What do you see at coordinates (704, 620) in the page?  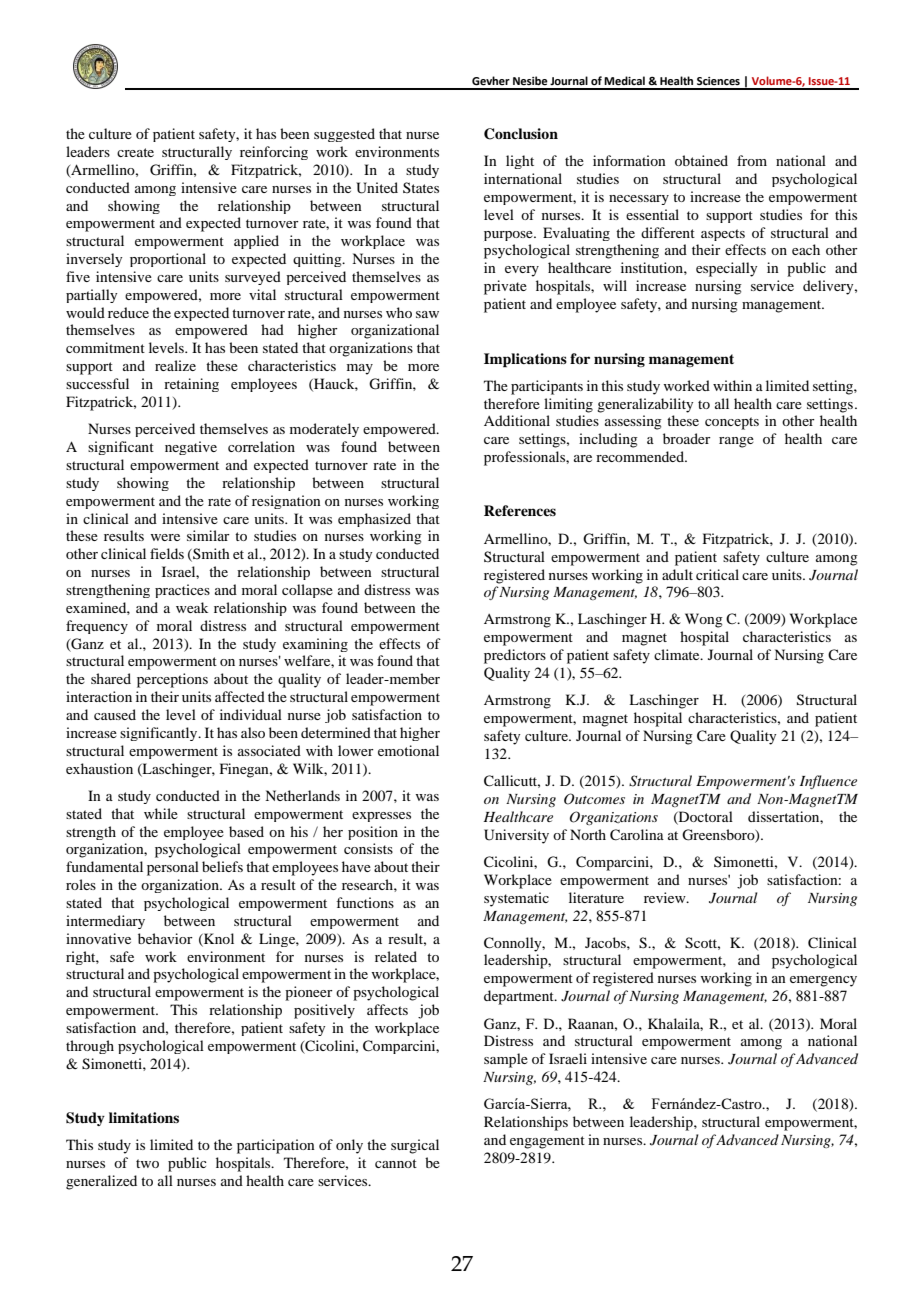 I see `Wong` at bounding box center [704, 620].
